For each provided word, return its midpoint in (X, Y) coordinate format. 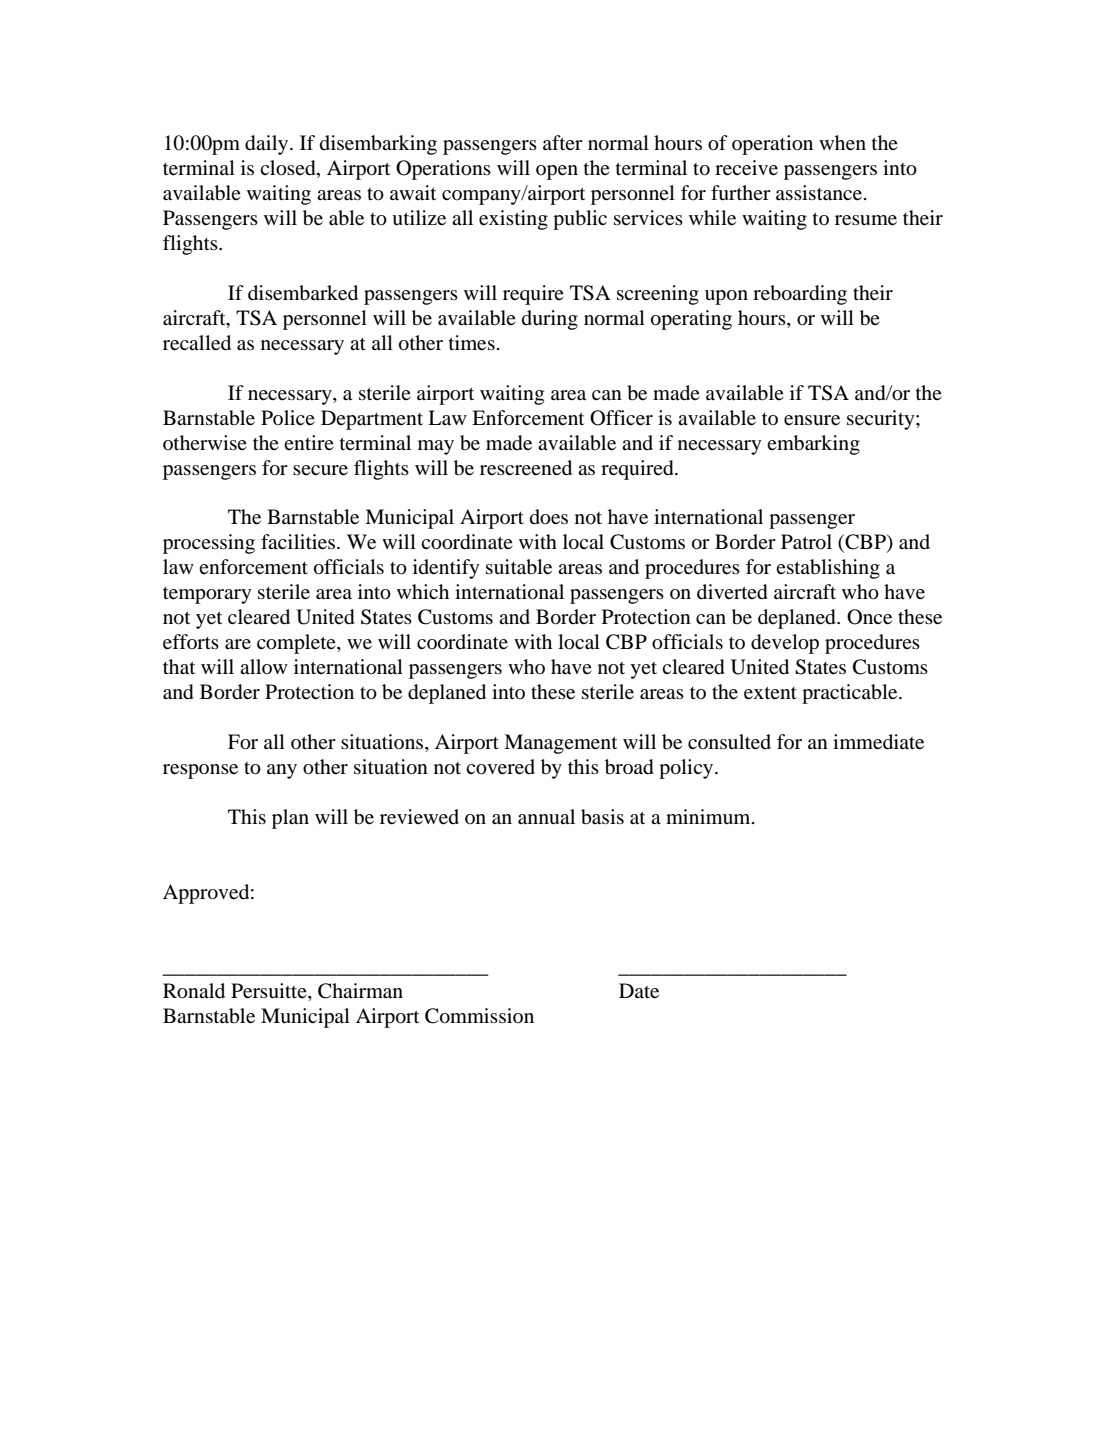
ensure (812, 420)
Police (288, 417)
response (200, 771)
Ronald (194, 991)
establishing (828, 569)
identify (446, 569)
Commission (479, 1016)
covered (500, 767)
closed (289, 169)
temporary (207, 595)
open (557, 172)
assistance (820, 193)
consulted (729, 742)
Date (639, 991)
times (472, 343)
